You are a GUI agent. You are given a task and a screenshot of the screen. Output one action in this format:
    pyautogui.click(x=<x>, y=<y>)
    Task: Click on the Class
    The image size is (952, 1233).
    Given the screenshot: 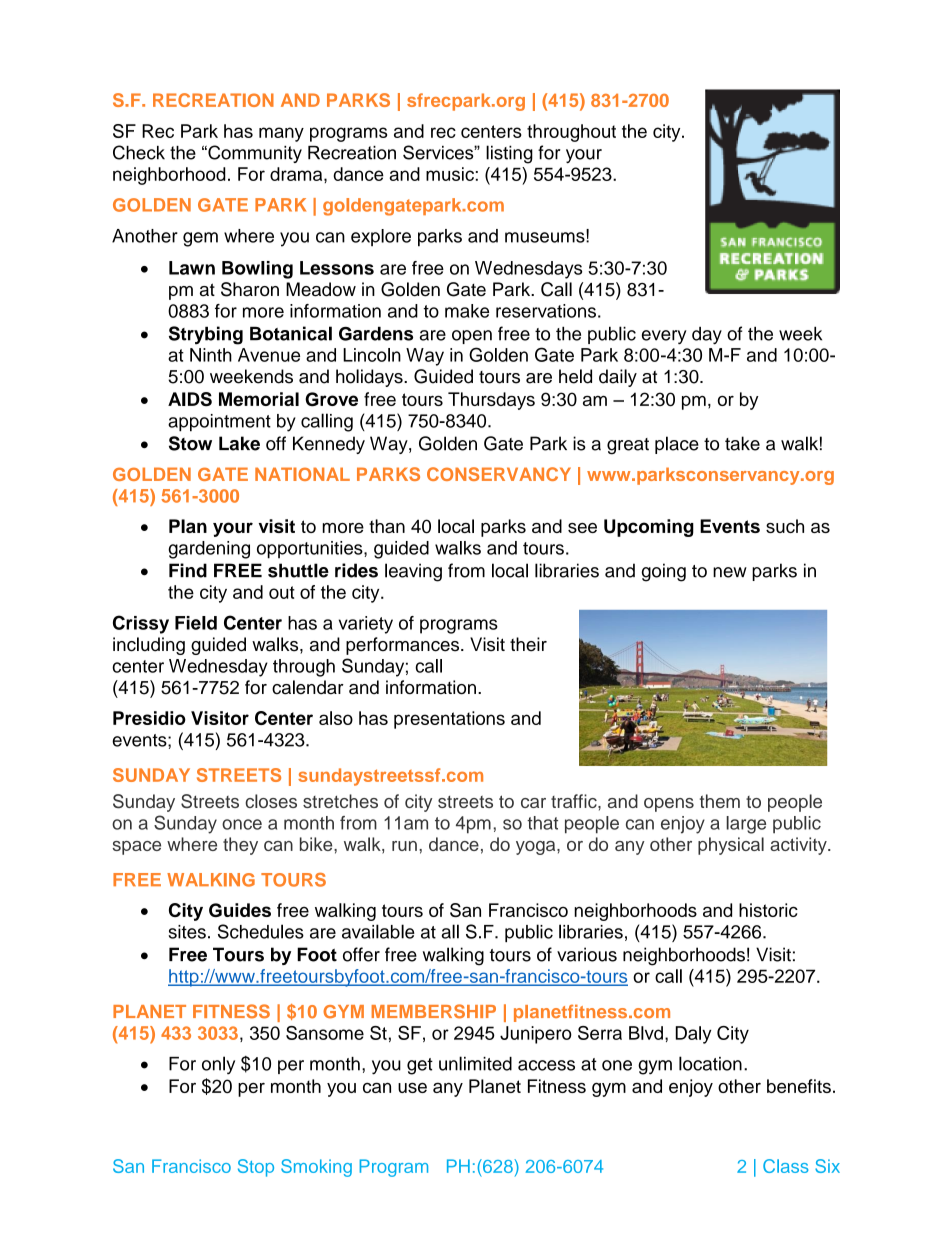 What is the action you would take?
    pyautogui.click(x=786, y=1166)
